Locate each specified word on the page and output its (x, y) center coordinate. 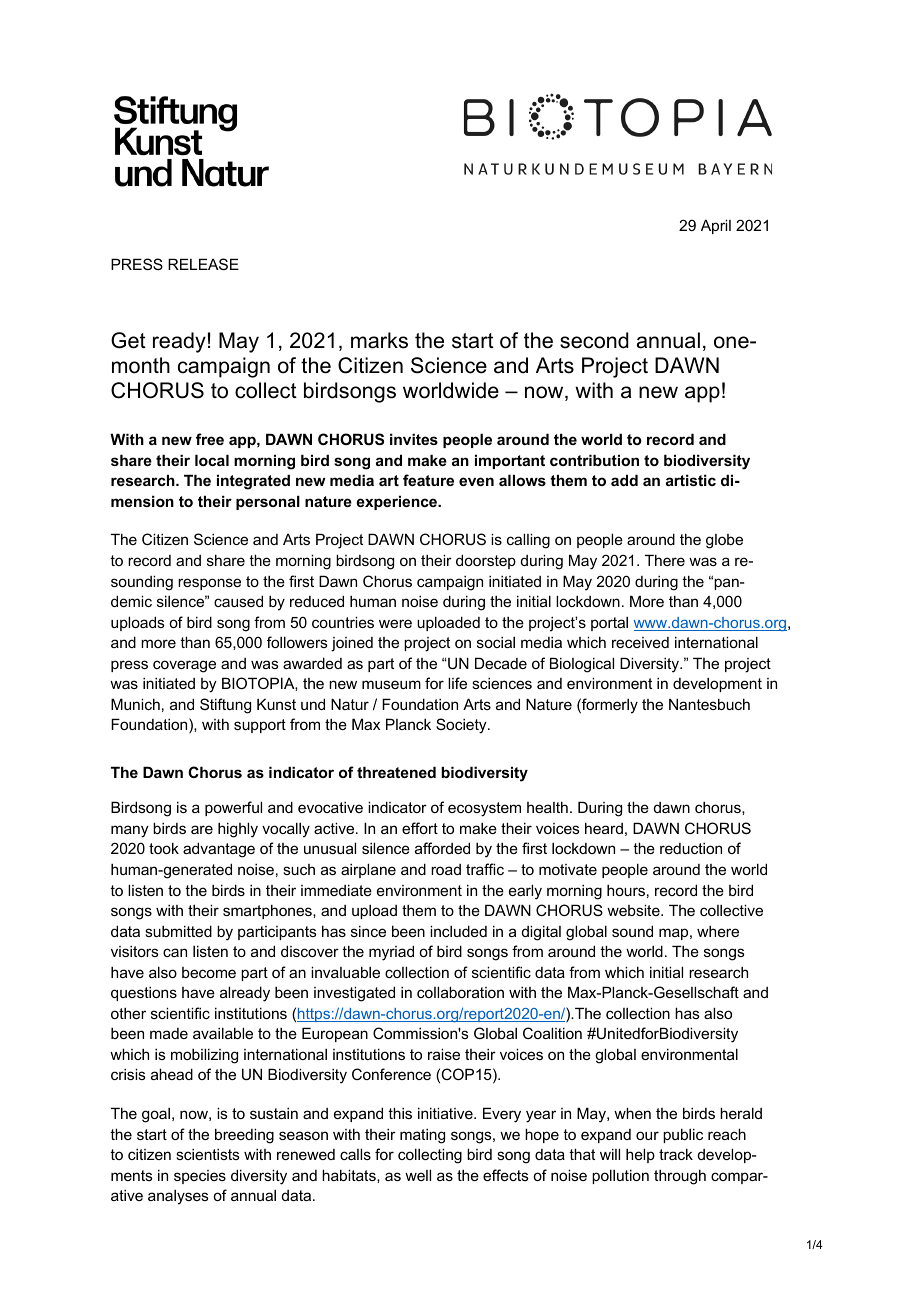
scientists (208, 1154)
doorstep (486, 561)
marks (379, 340)
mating (422, 1136)
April (716, 226)
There (665, 560)
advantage (219, 850)
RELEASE (203, 264)
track (676, 1154)
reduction (691, 848)
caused (238, 601)
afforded (442, 848)
